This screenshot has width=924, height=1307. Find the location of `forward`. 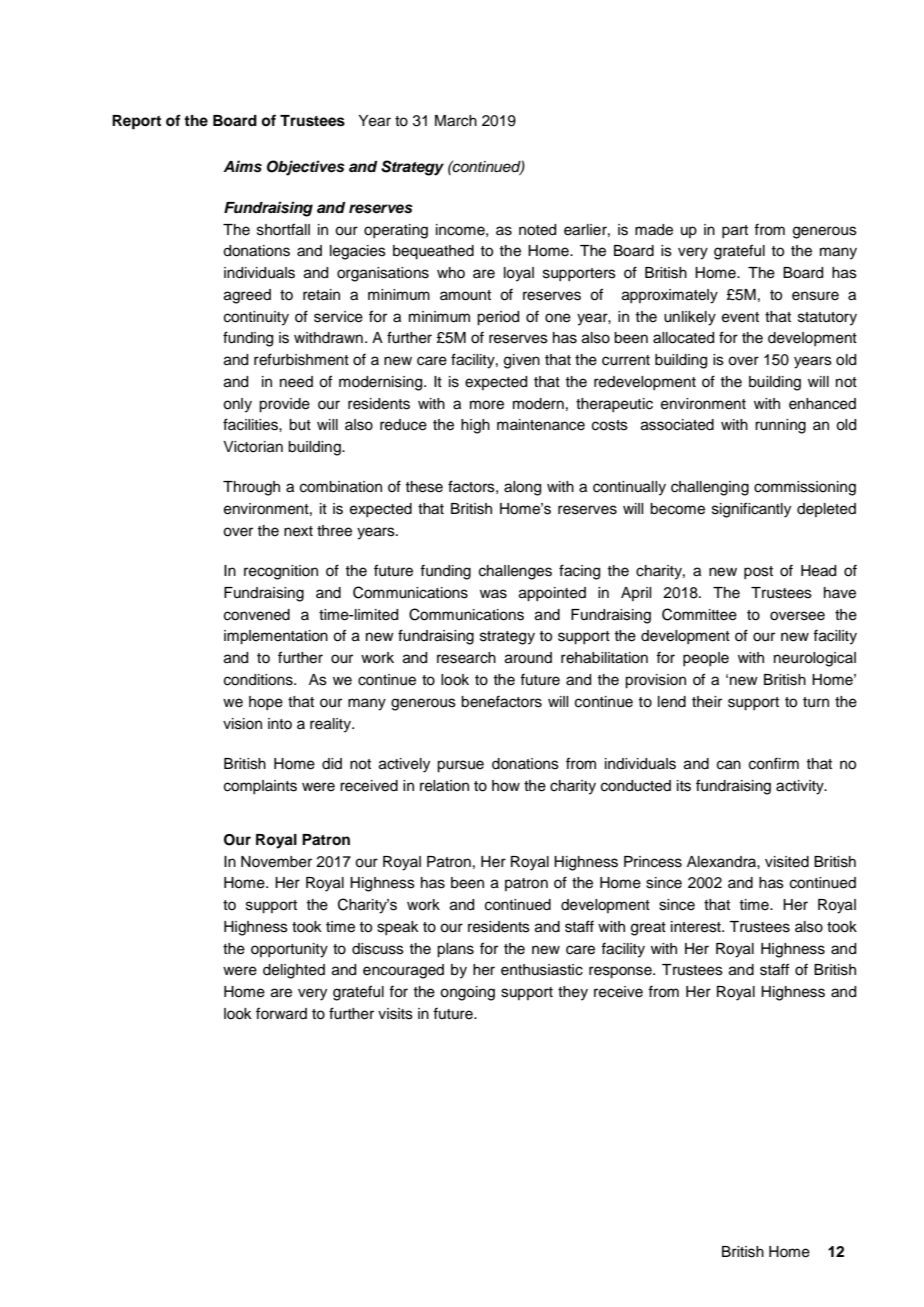

forward is located at coordinates (281, 1013).
